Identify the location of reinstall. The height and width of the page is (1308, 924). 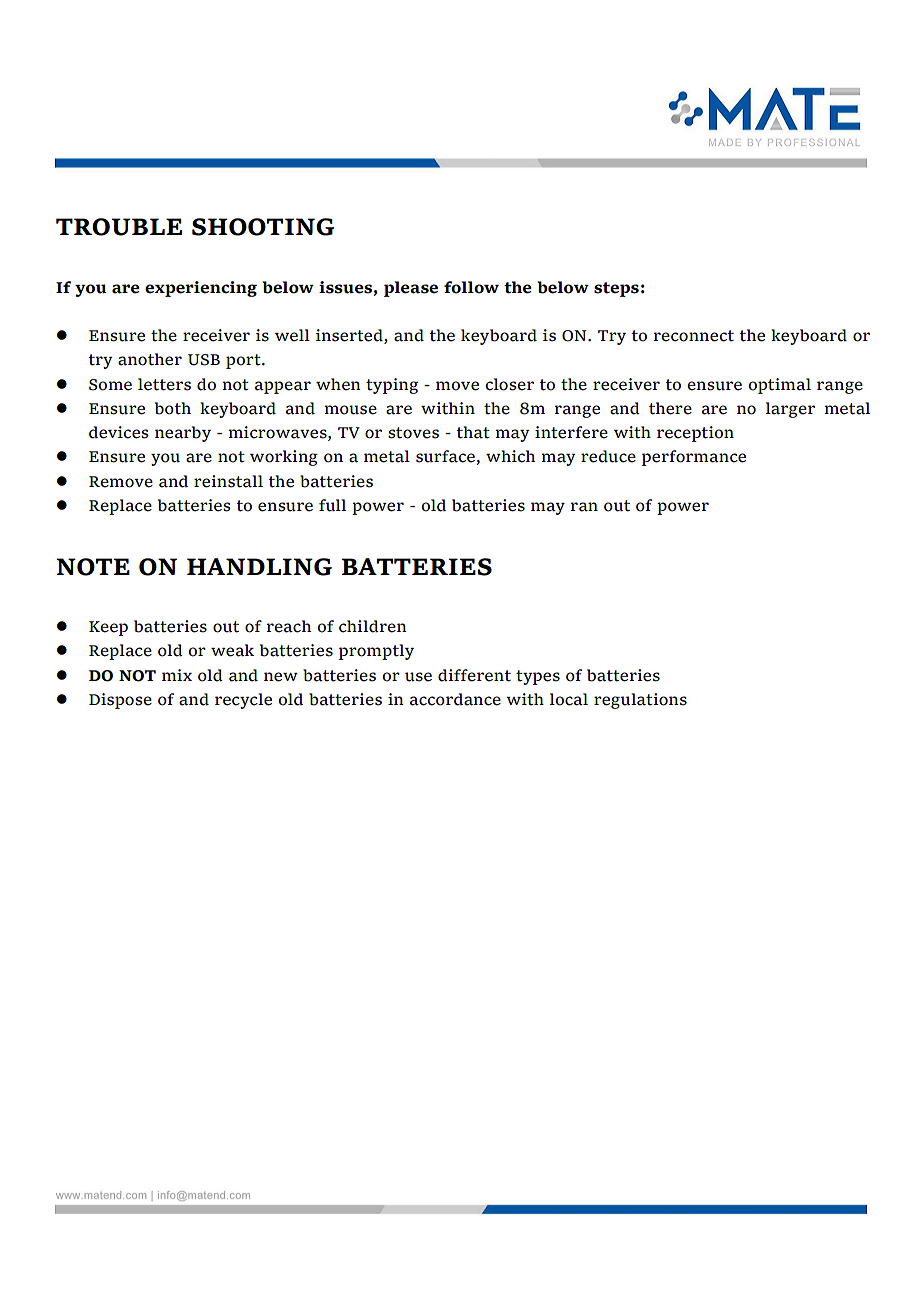
(228, 481).
